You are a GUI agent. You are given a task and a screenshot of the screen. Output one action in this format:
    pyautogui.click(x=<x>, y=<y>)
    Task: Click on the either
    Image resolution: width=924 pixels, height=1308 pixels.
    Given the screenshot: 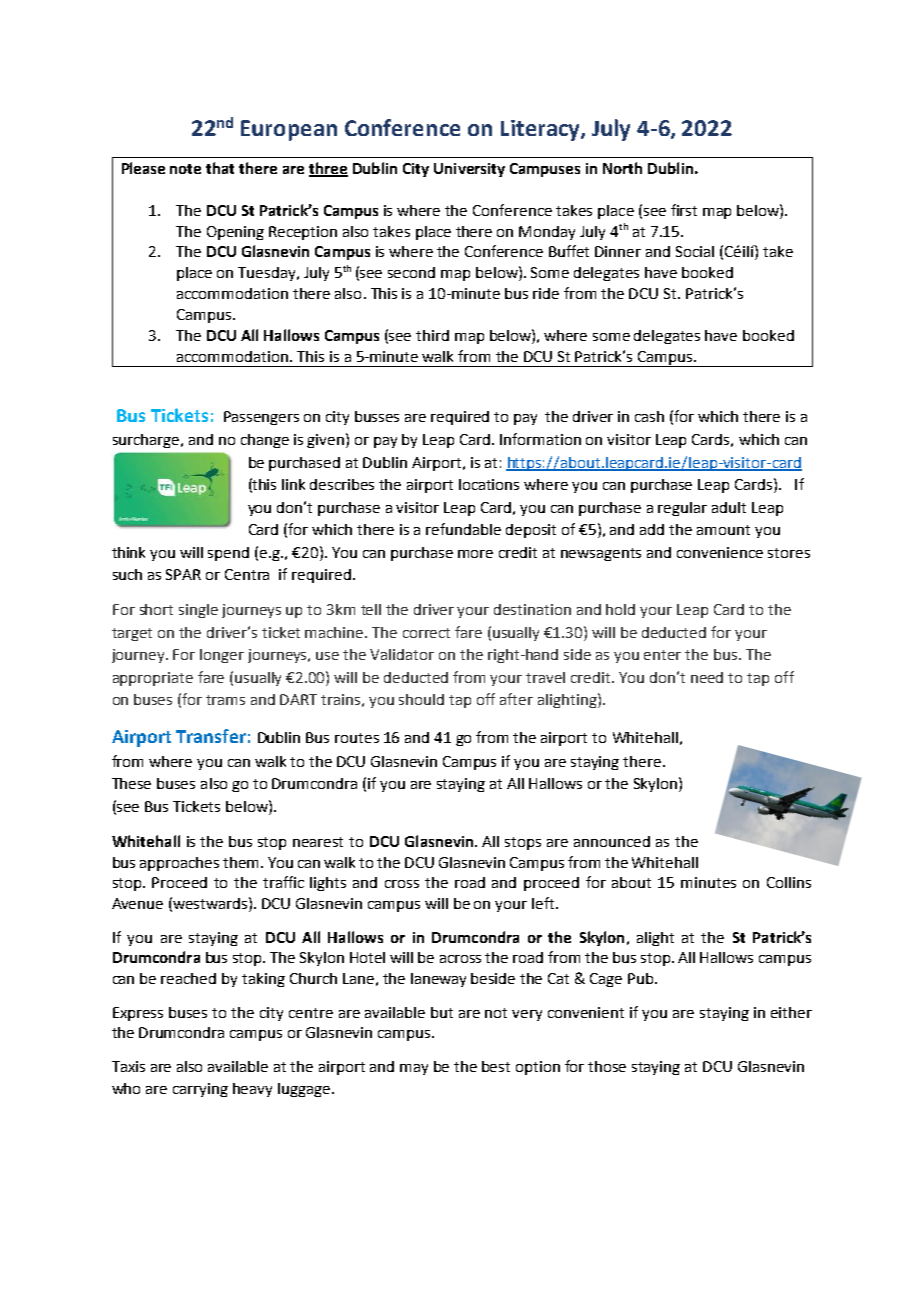 What is the action you would take?
    pyautogui.click(x=791, y=1012)
